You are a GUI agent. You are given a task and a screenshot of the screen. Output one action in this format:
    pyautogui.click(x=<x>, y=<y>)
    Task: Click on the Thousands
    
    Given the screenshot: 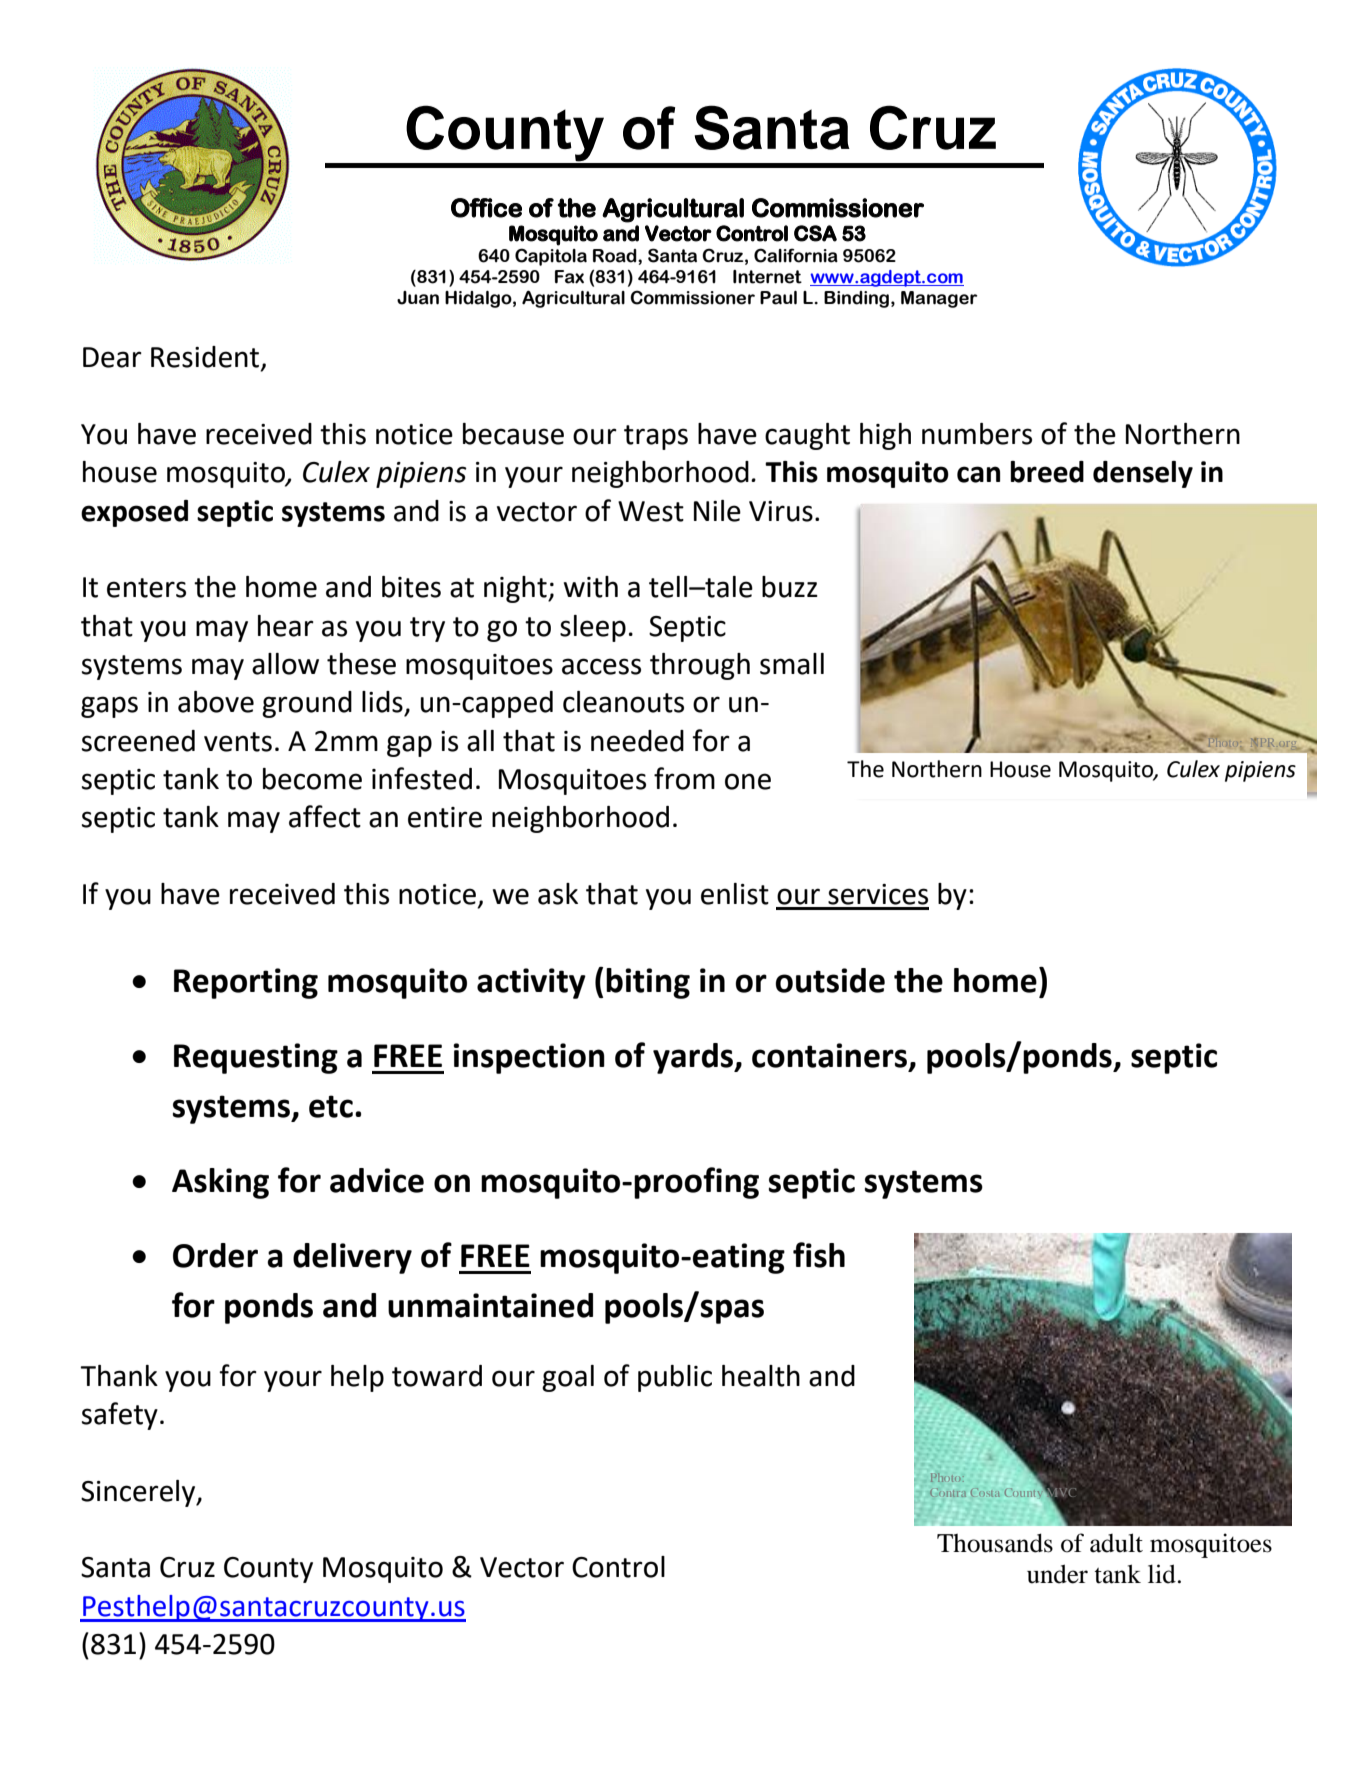 What is the action you would take?
    pyautogui.click(x=995, y=1543)
